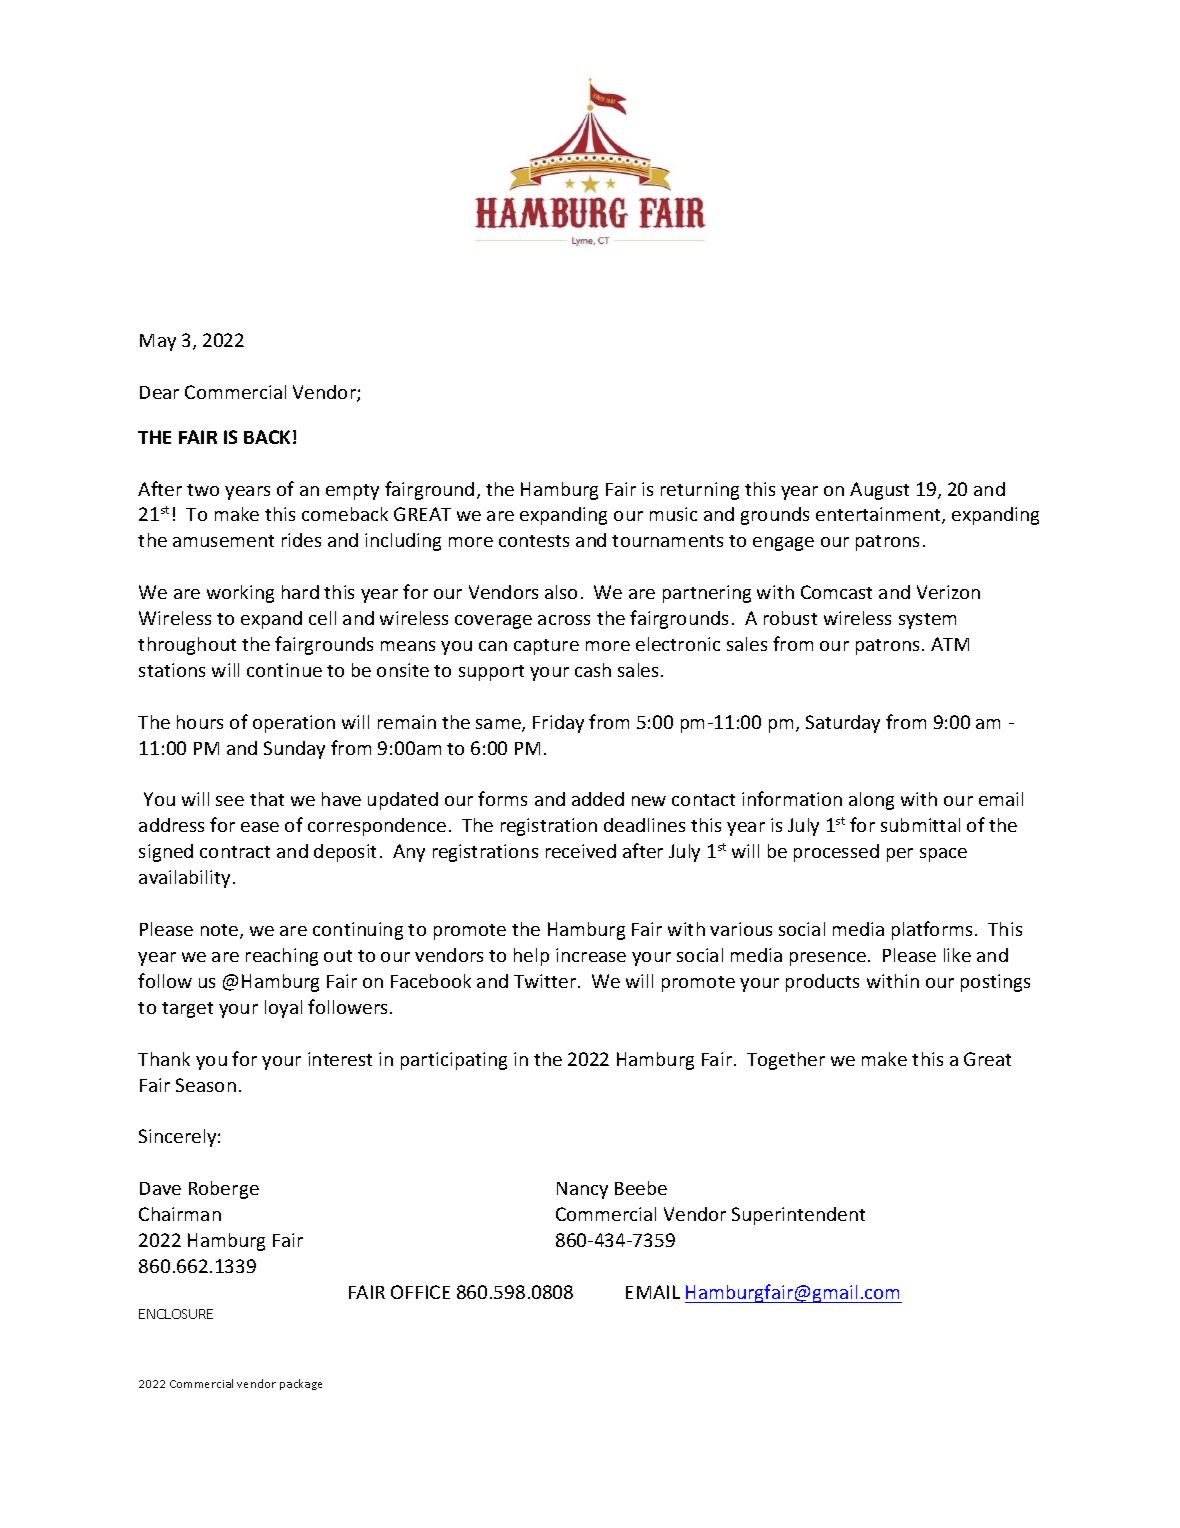 This document has height=1528, width=1180. I want to click on Together, so click(786, 1061).
